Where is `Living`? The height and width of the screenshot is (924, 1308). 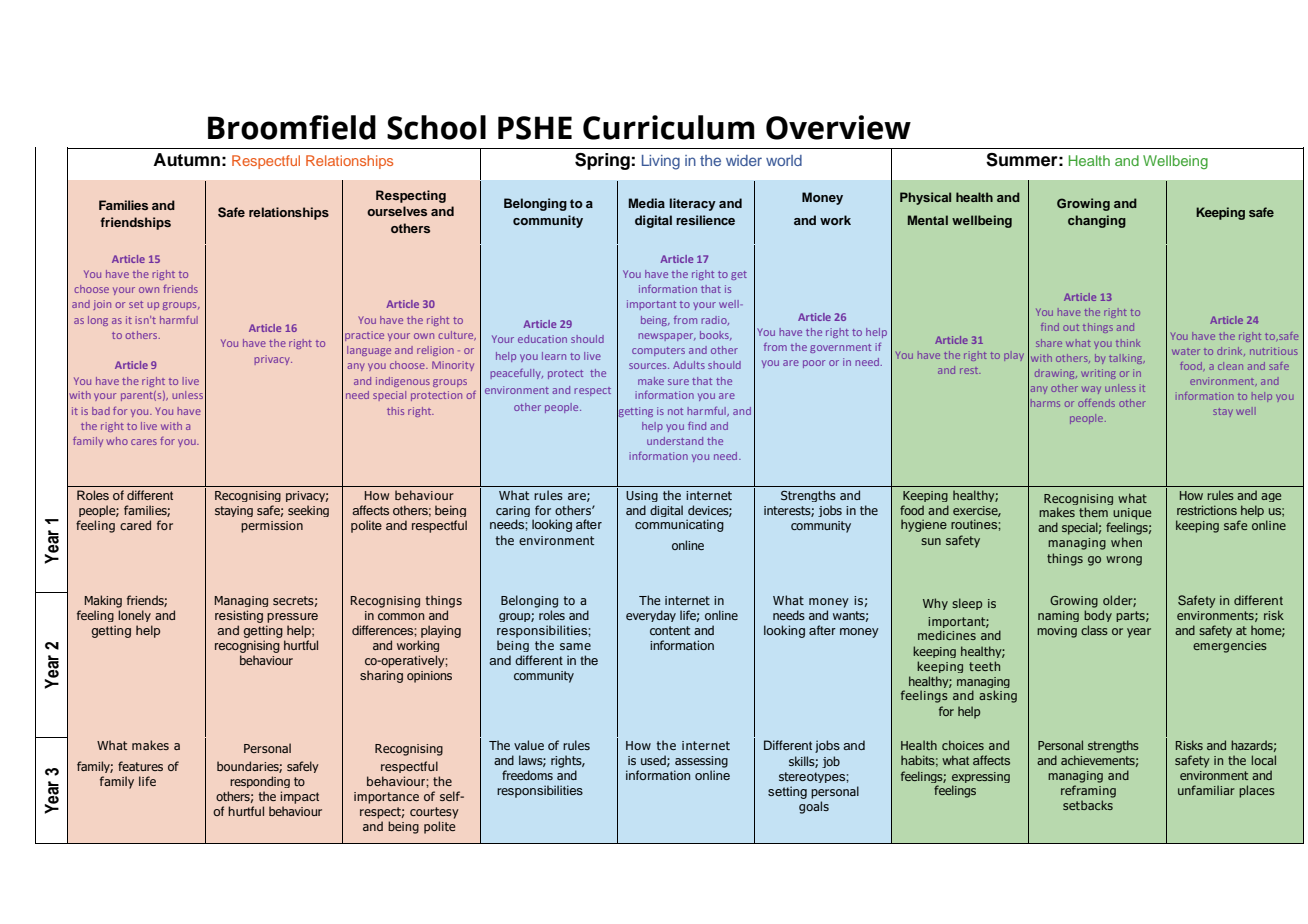
Living is located at coordinates (661, 162).
